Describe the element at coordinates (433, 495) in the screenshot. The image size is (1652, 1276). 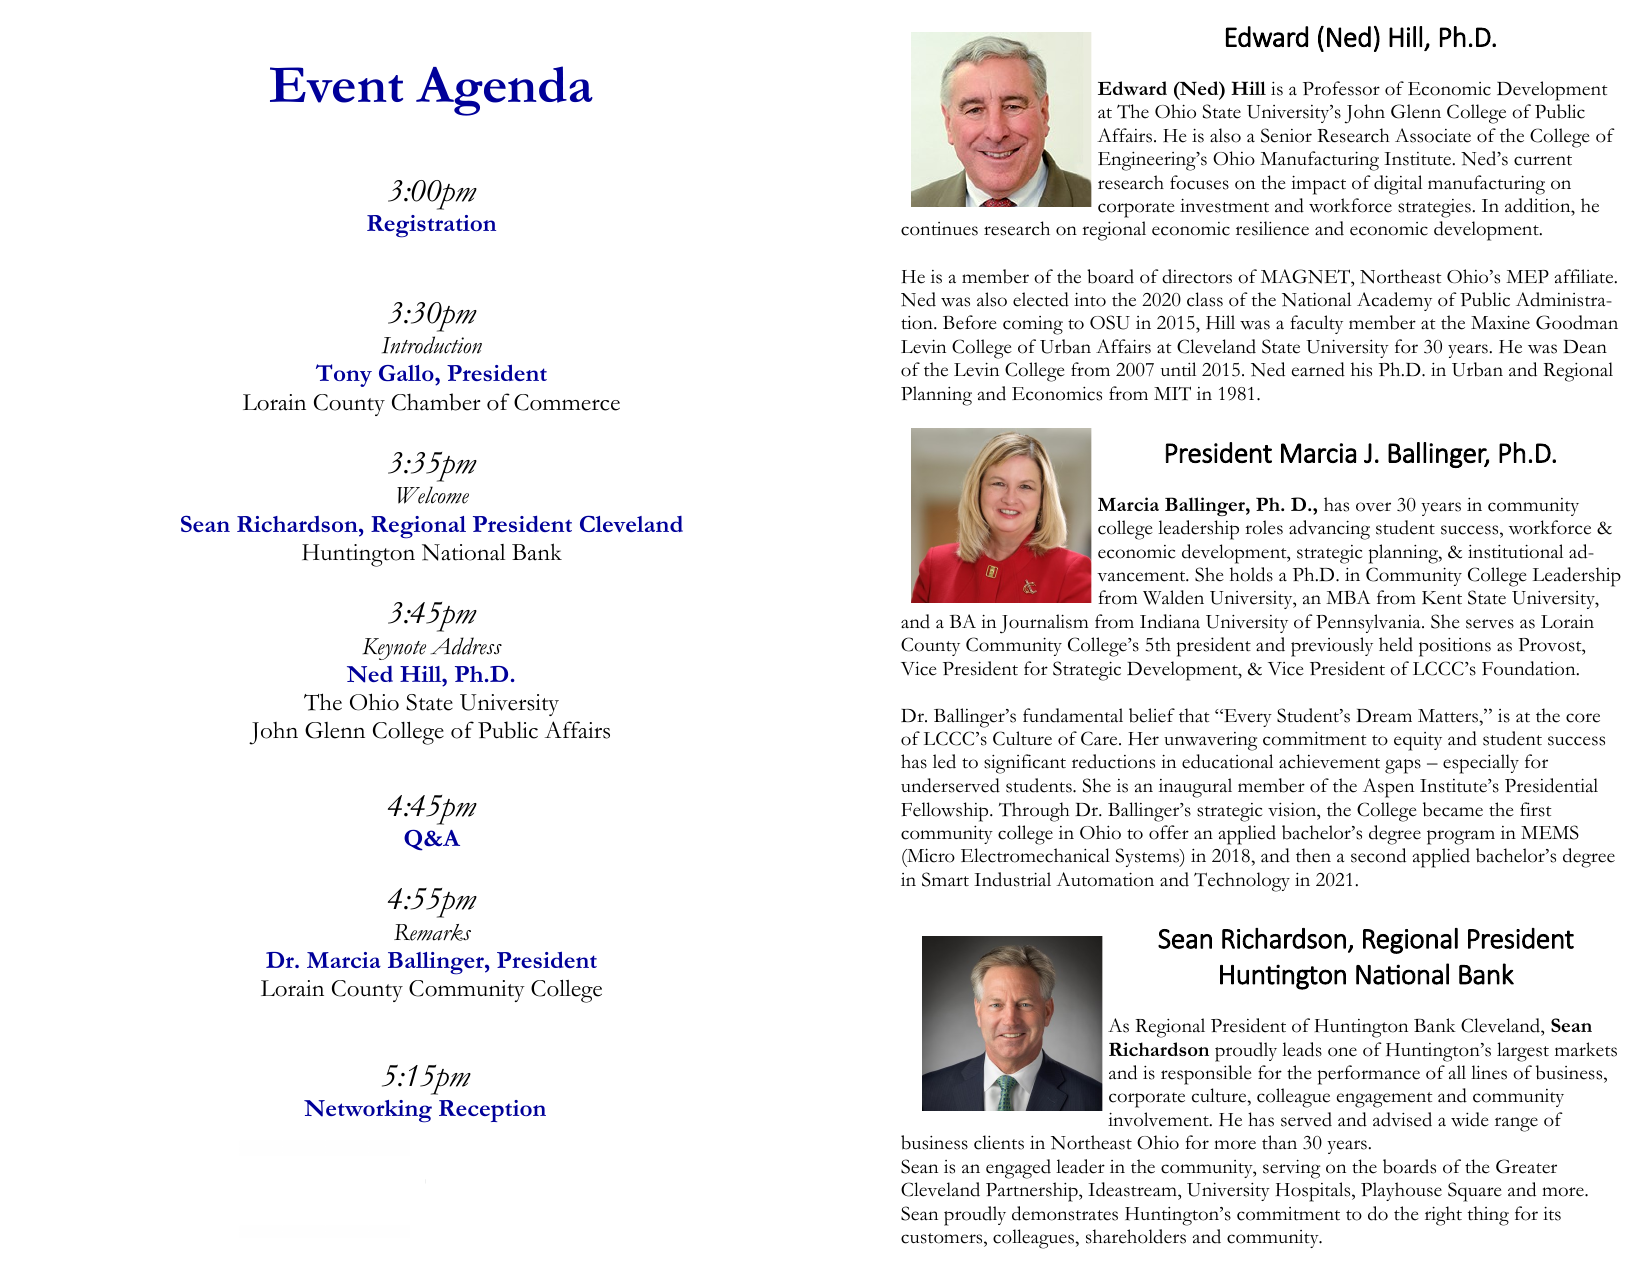
I see `Welcome` at that location.
